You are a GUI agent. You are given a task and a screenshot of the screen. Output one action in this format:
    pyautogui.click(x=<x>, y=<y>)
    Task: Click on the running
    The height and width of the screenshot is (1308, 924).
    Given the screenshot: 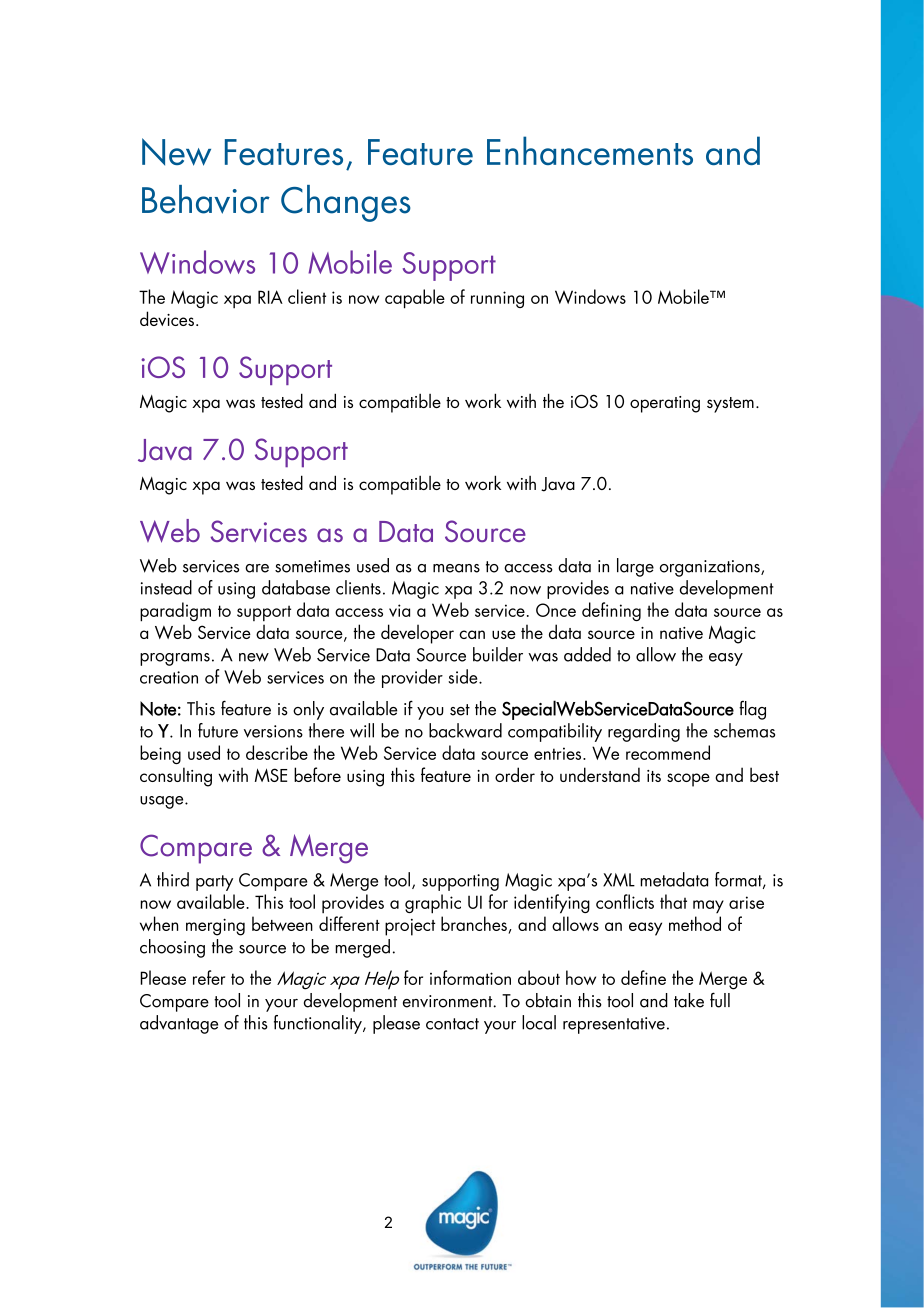 What is the action you would take?
    pyautogui.click(x=497, y=299)
